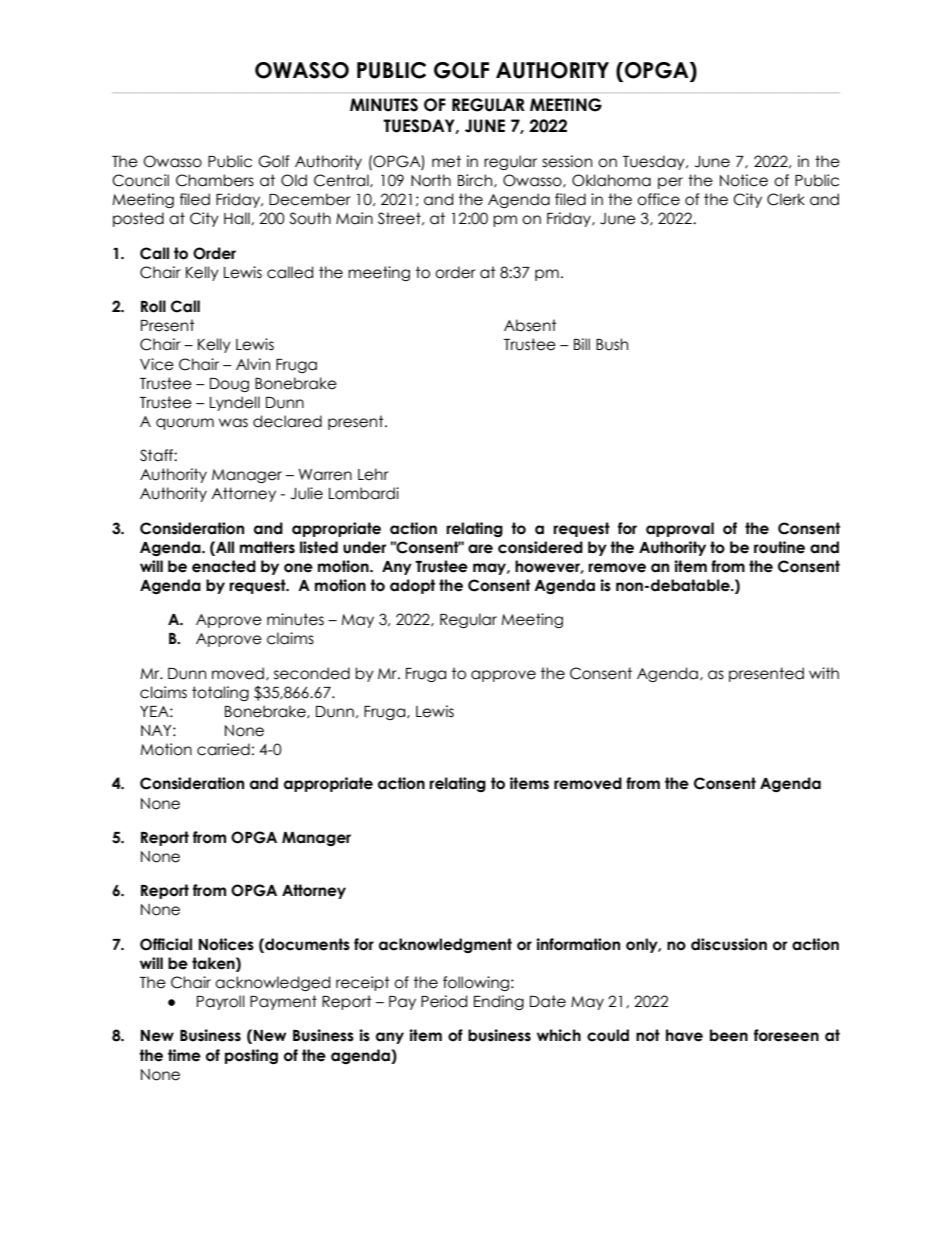  What do you see at coordinates (540, 547) in the document?
I see `considered` at bounding box center [540, 547].
